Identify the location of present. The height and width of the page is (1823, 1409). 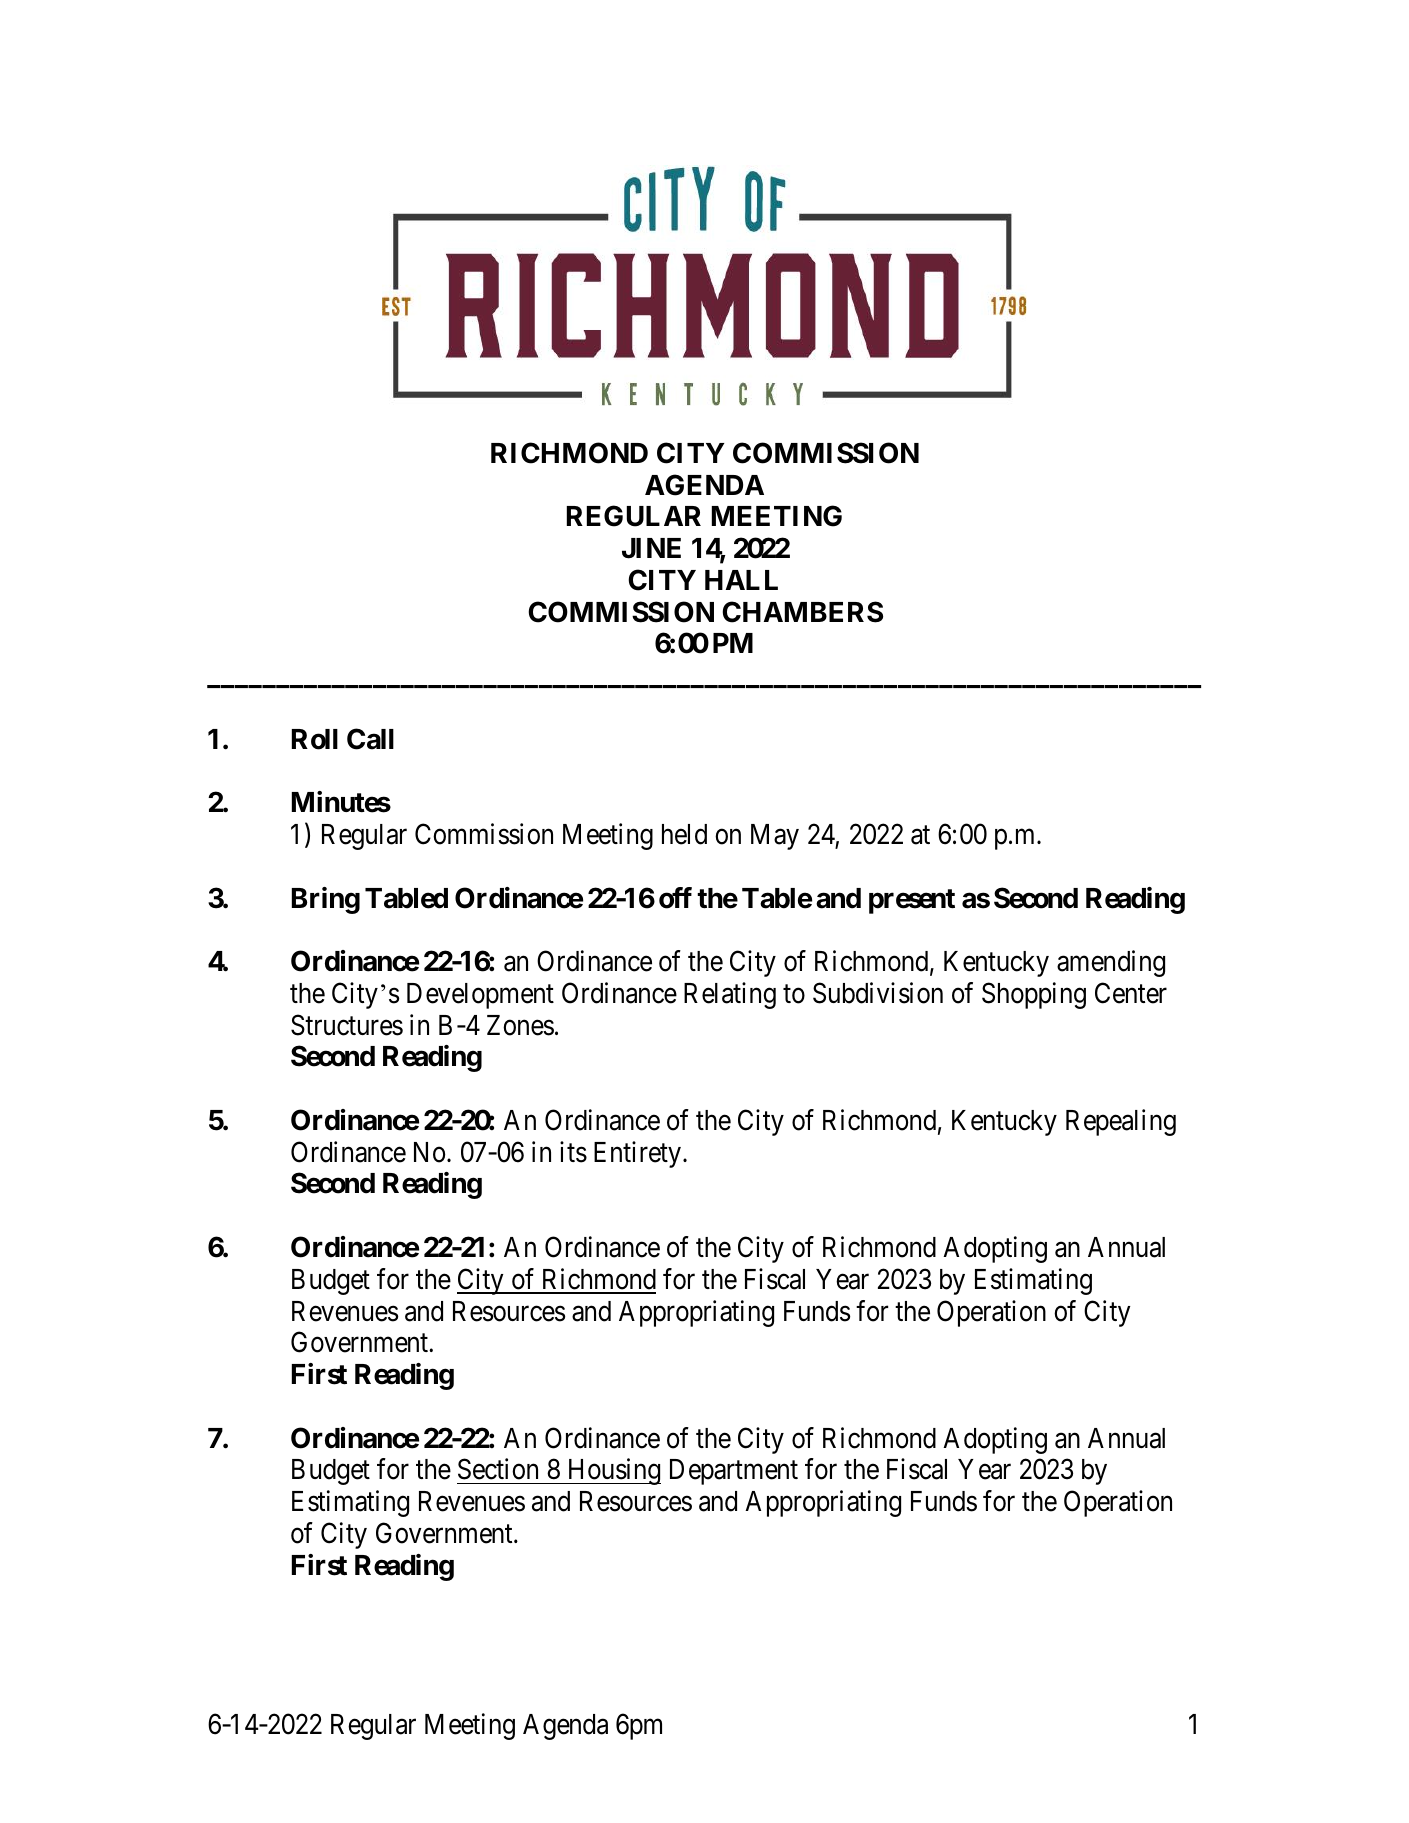
(912, 901).
